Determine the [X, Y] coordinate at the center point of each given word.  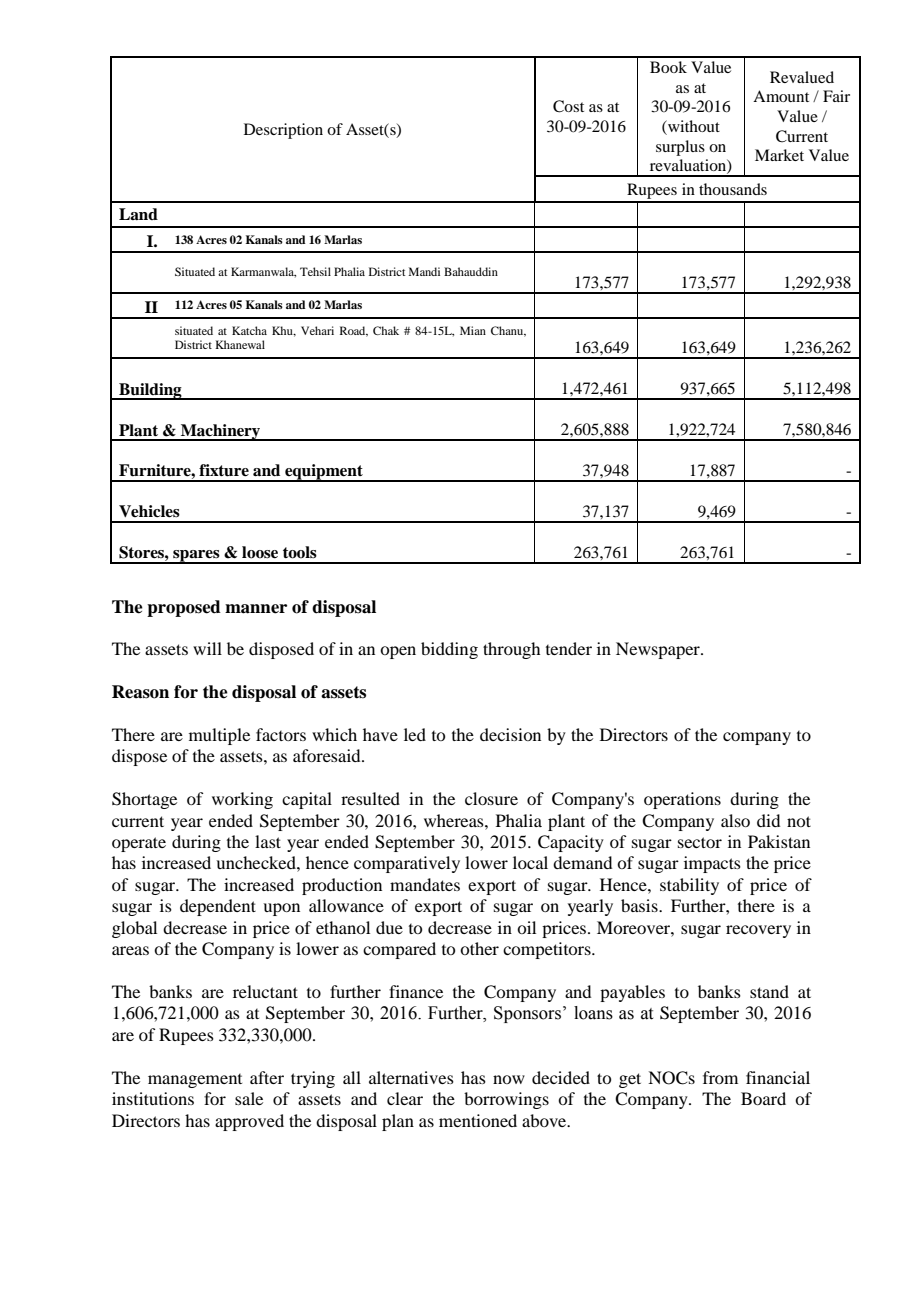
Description [283, 131]
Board [763, 1098]
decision [510, 734]
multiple [219, 736]
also [735, 820]
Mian [473, 330]
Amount [781, 96]
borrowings [506, 1100]
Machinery [221, 432]
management [195, 1081]
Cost [568, 106]
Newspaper [659, 650]
